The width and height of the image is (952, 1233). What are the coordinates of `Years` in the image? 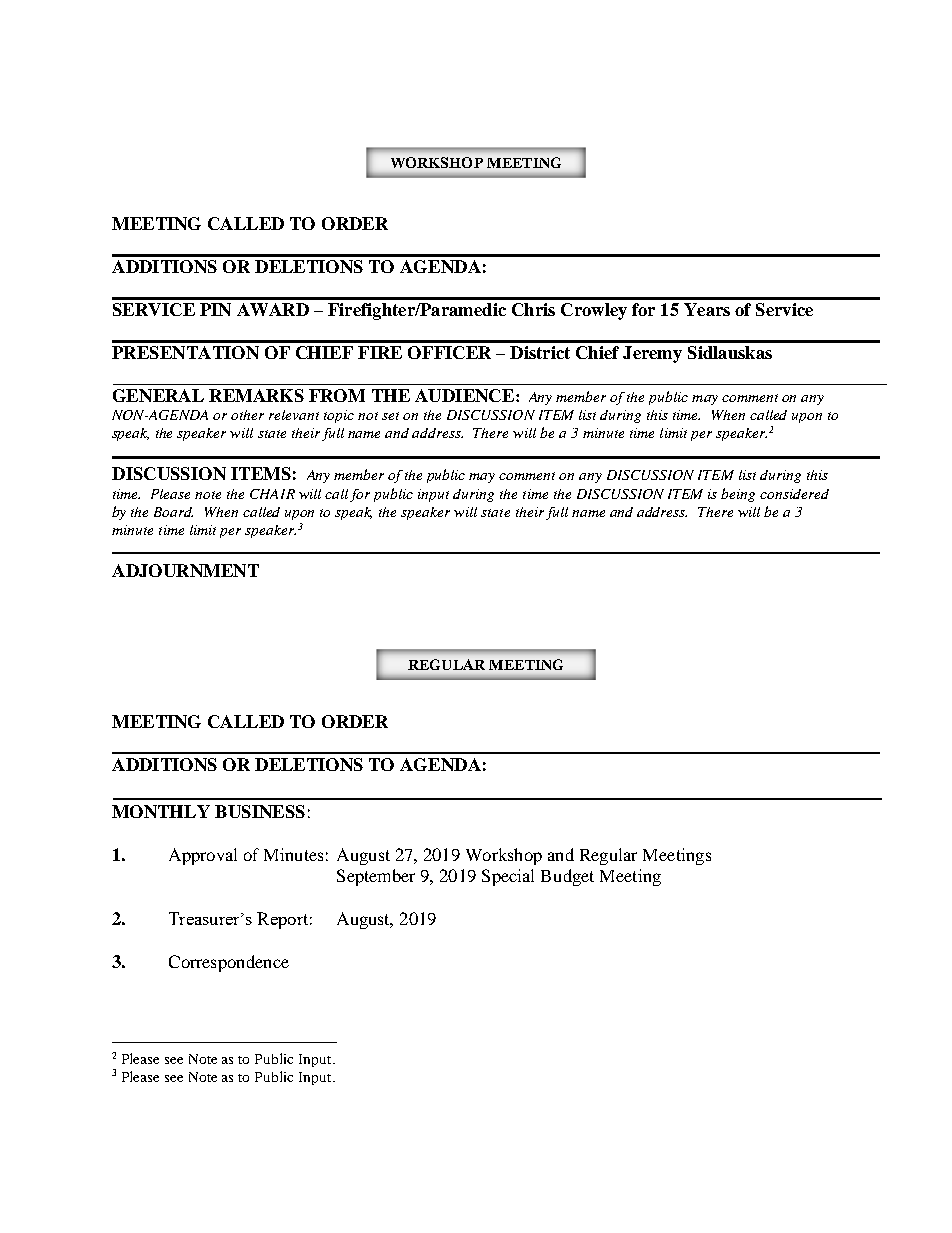 It's located at (707, 309).
